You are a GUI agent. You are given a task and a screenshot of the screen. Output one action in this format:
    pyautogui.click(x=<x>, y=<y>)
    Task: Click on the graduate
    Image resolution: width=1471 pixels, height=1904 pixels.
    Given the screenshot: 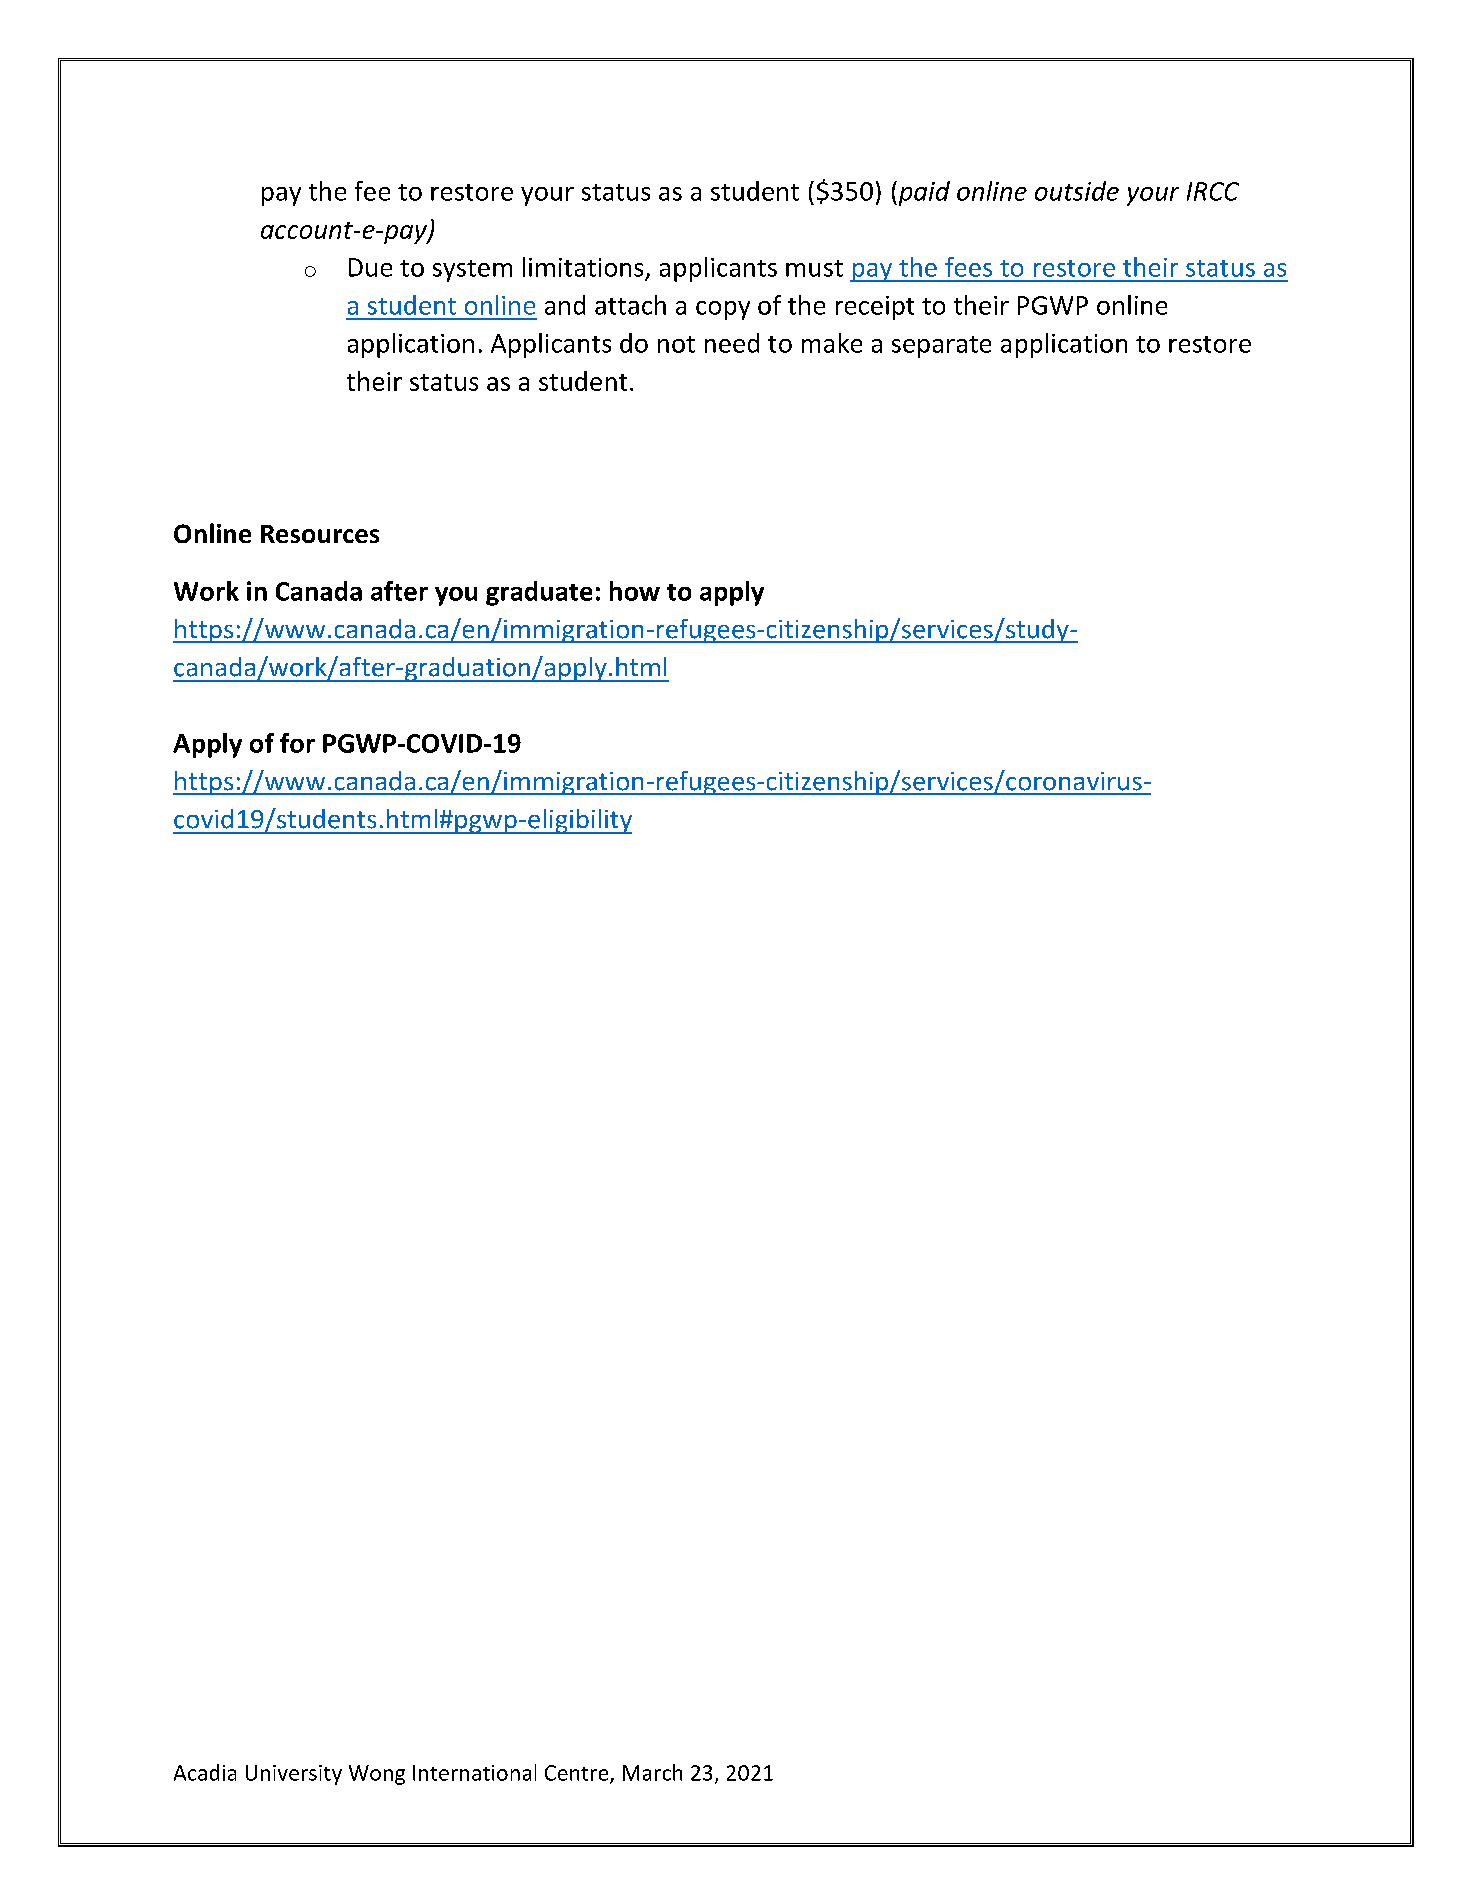 What is the action you would take?
    pyautogui.click(x=539, y=593)
